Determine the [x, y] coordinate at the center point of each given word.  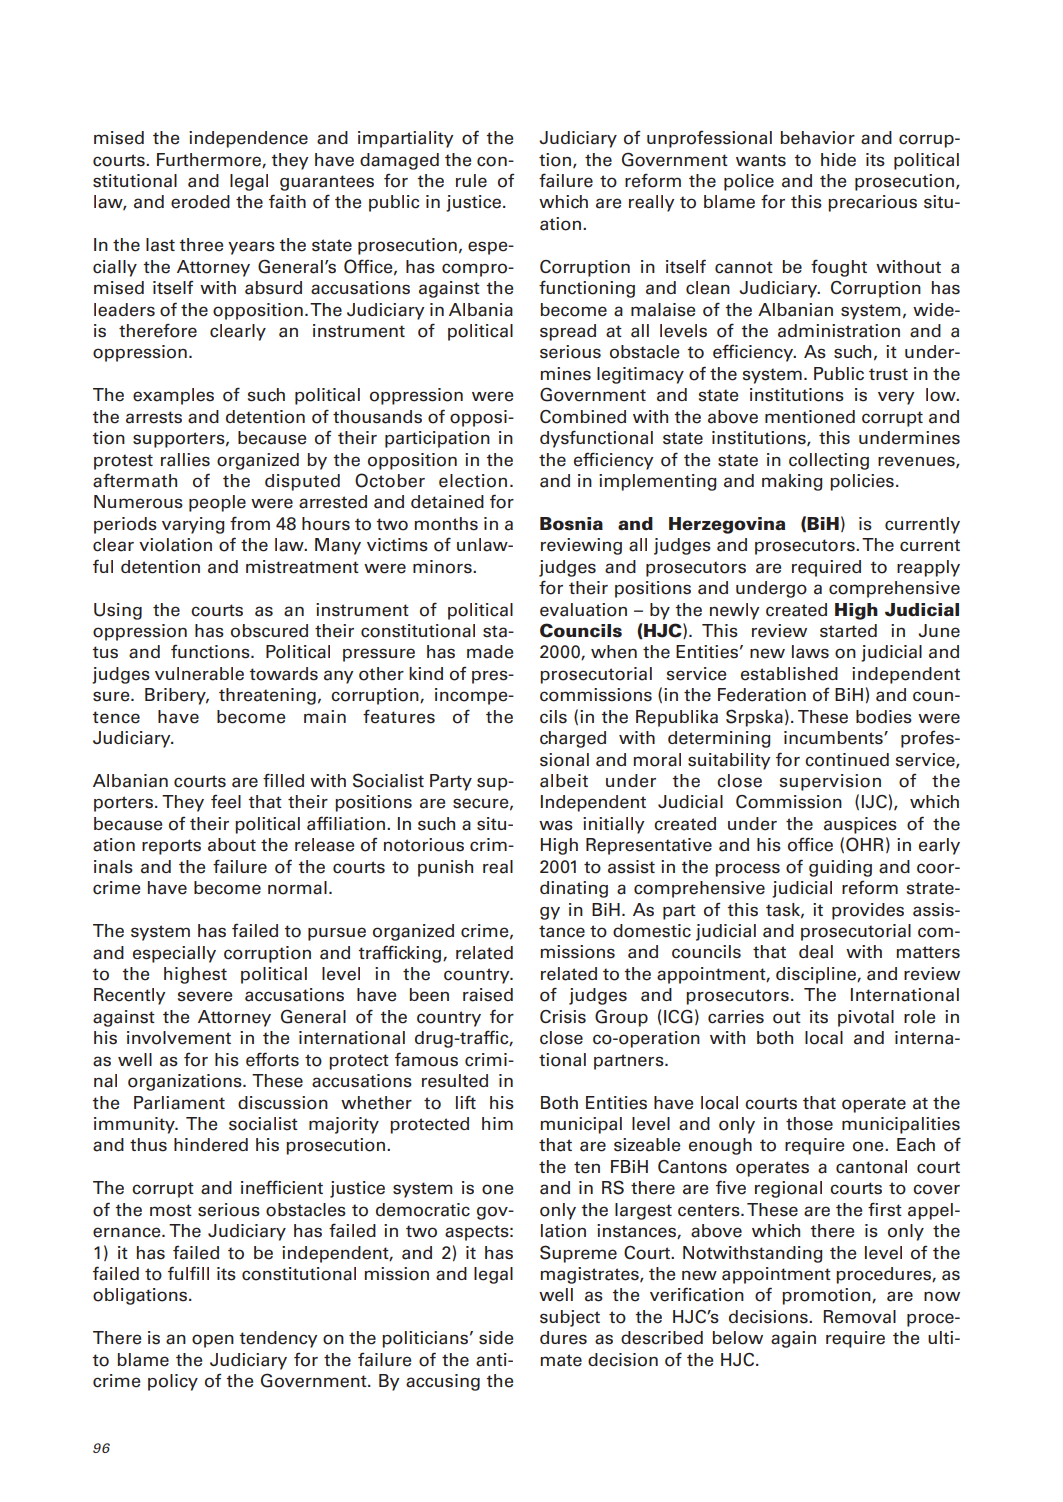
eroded [200, 202]
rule [471, 181]
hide [838, 160]
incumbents [834, 738]
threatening [267, 696]
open [213, 1341]
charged [573, 739]
